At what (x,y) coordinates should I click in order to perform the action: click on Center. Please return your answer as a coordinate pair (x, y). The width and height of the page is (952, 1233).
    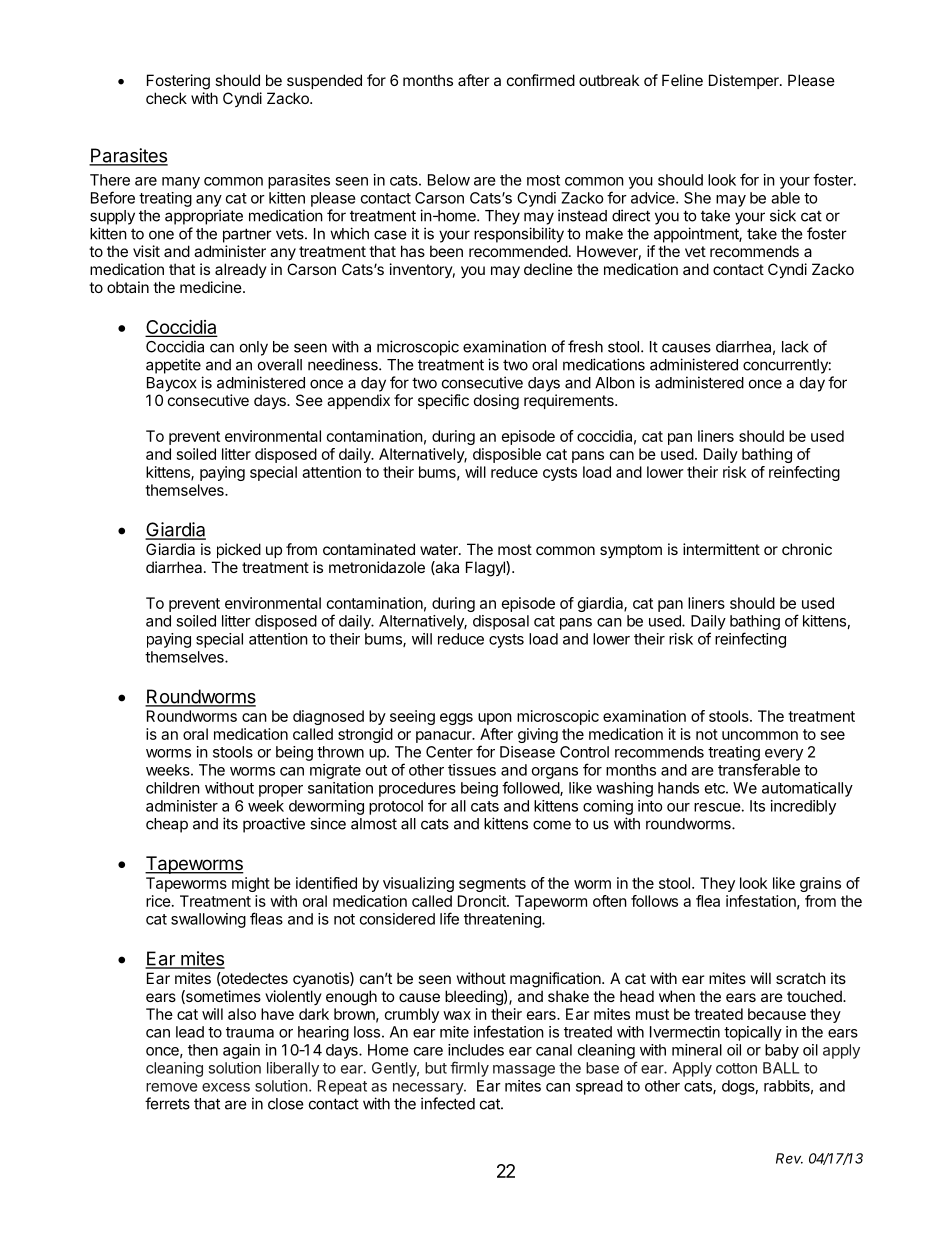
    Looking at the image, I should click on (449, 752).
